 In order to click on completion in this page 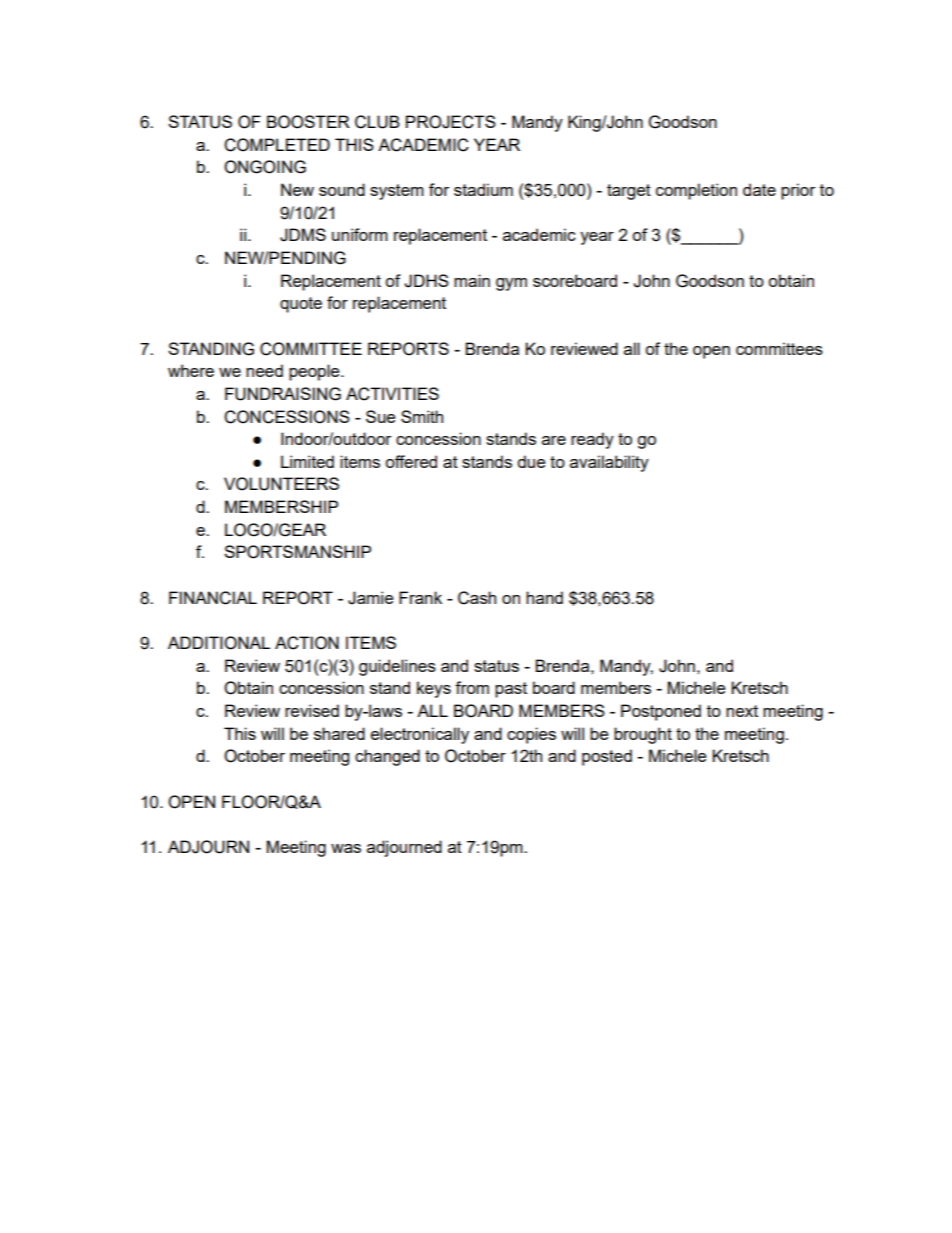, I will do `click(696, 191)`.
